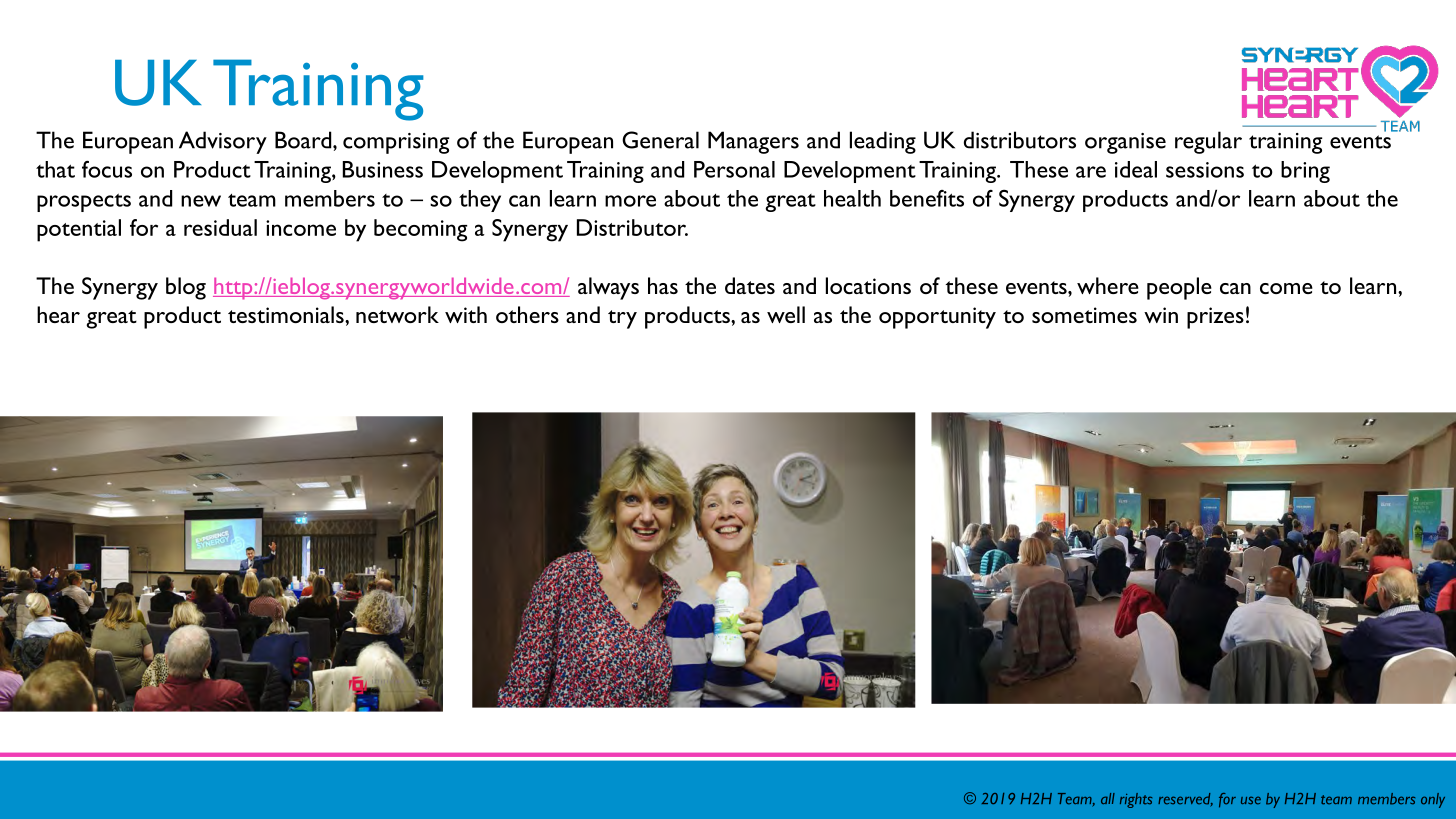 The height and width of the document is (819, 1456). Describe the element at coordinates (1136, 800) in the document. I see `rights` at that location.
